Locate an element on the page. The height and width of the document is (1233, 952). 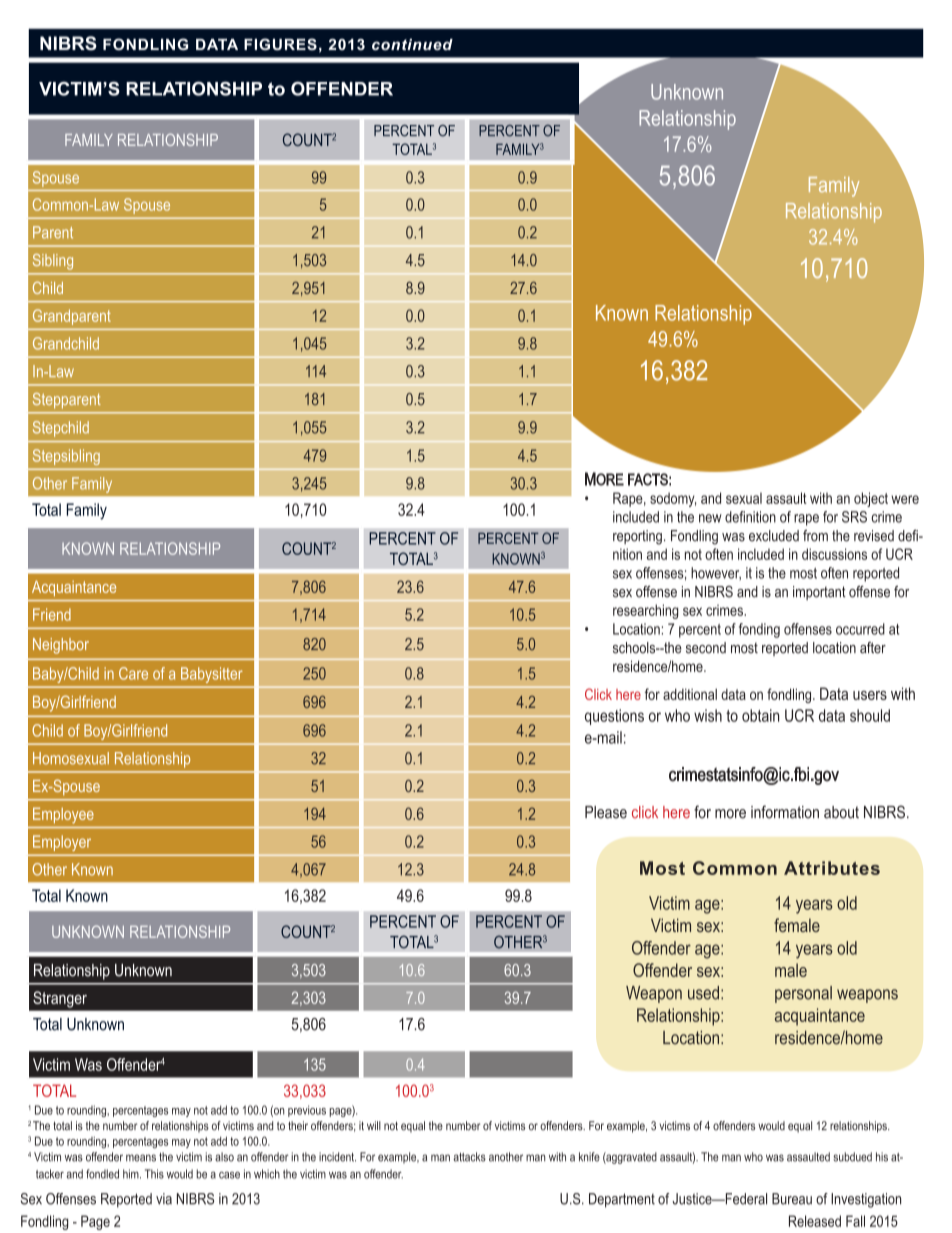
attacks is located at coordinates (469, 1157).
